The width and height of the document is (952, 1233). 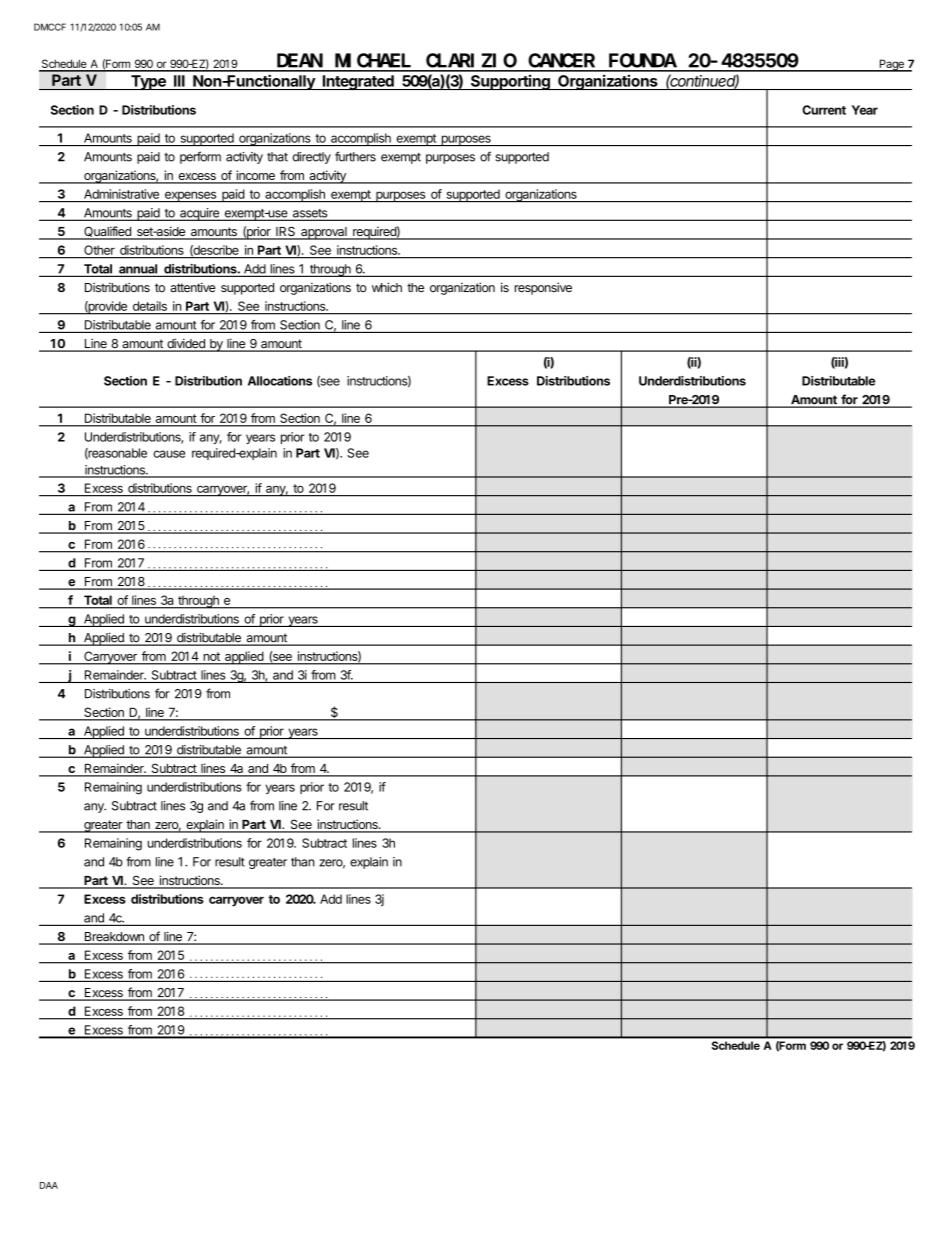 I want to click on Supporting, so click(x=510, y=82).
